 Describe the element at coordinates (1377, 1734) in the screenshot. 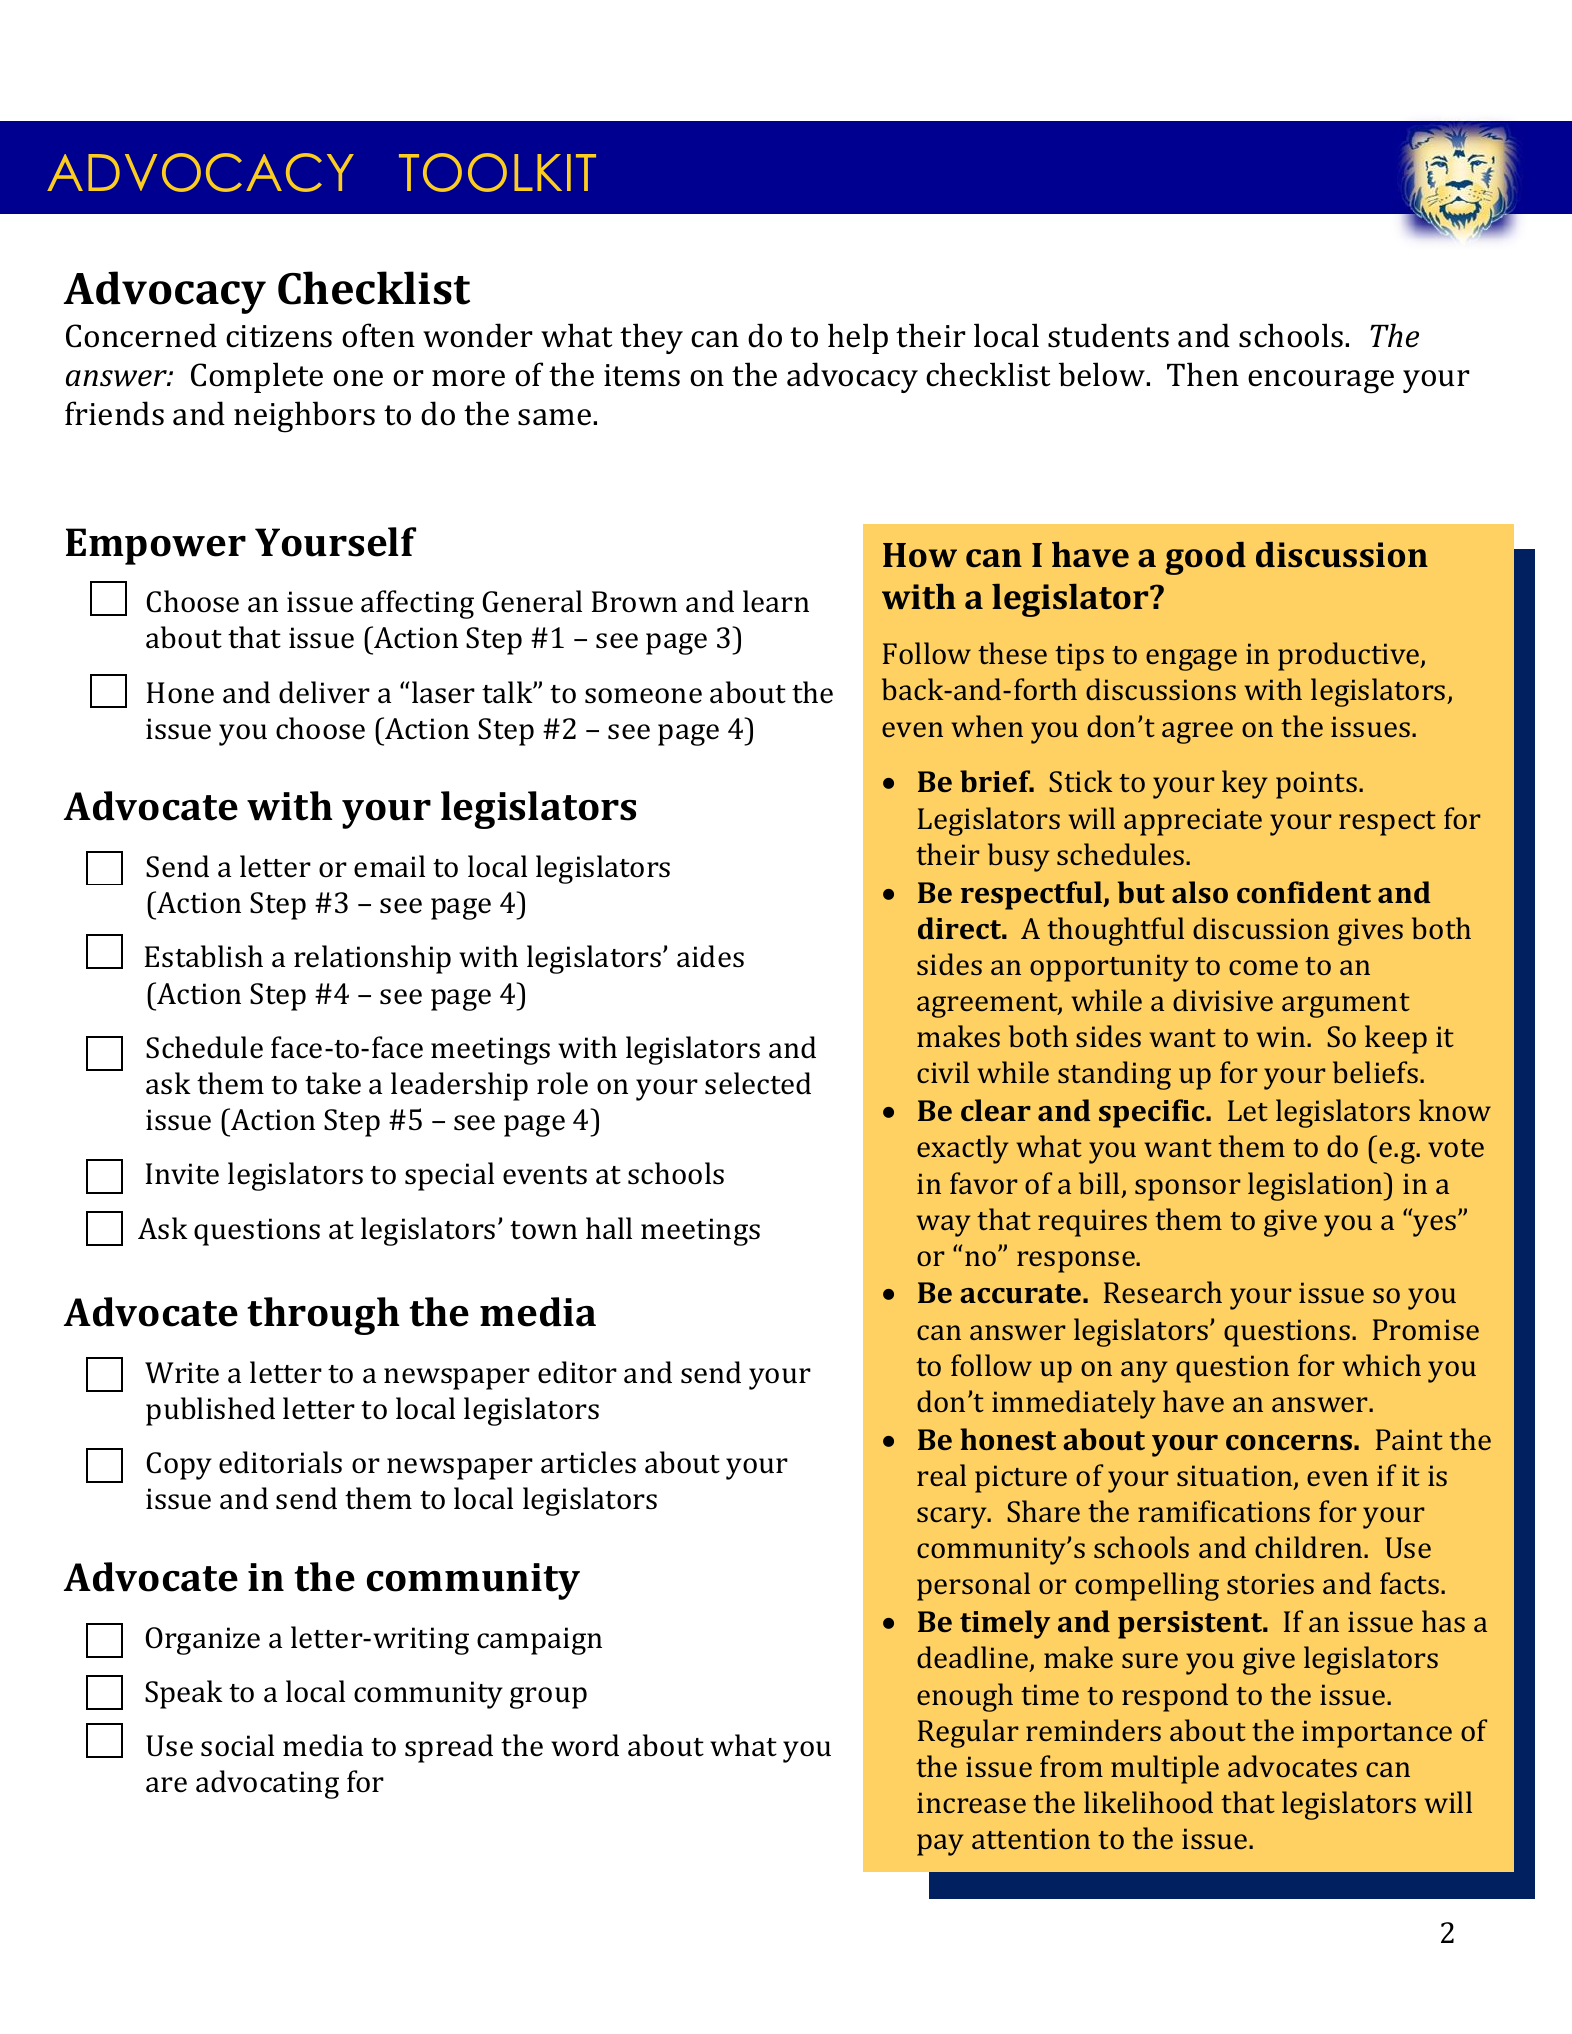

I see `importance` at that location.
